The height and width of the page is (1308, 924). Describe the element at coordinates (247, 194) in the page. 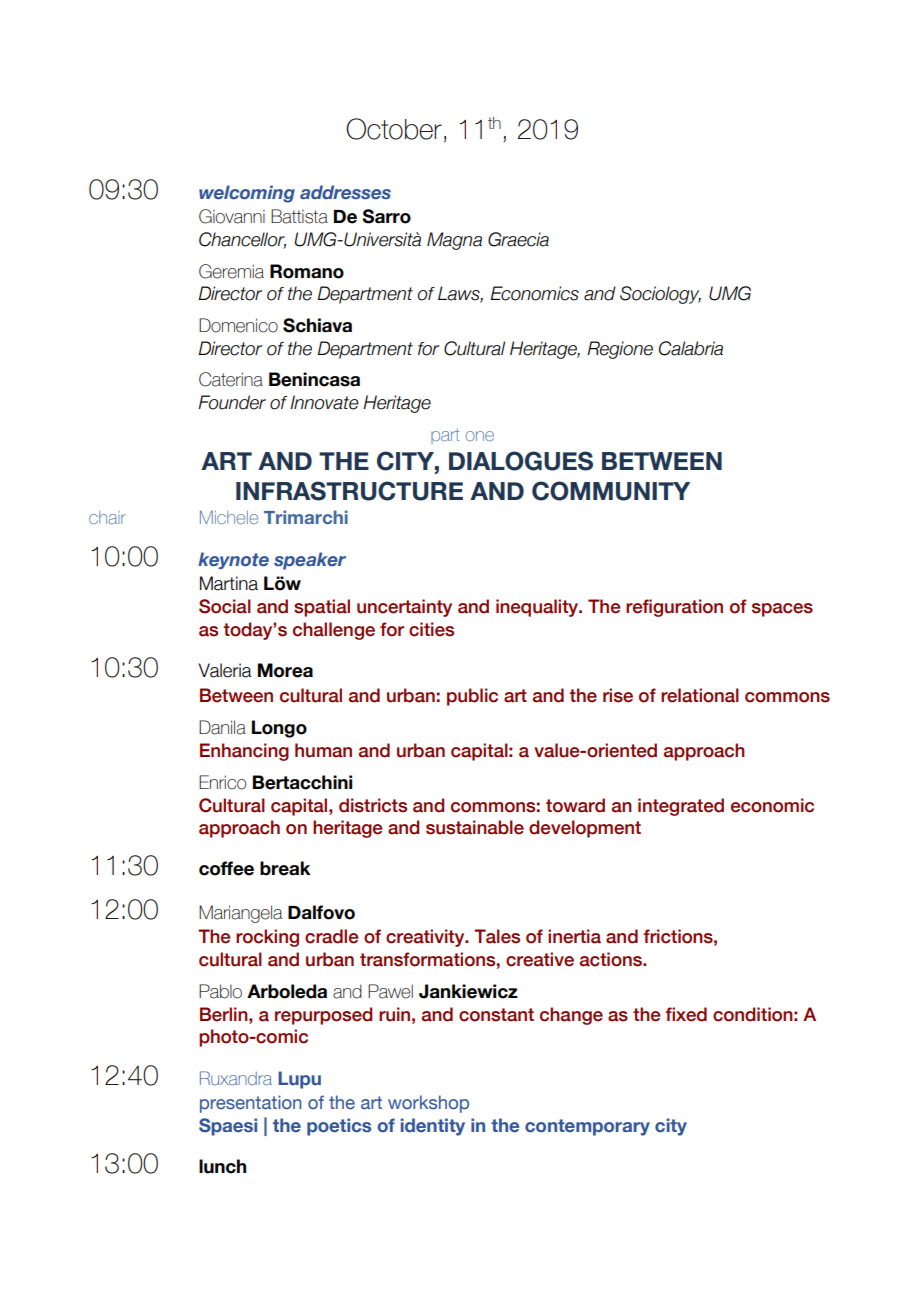

I see `welcoming` at that location.
